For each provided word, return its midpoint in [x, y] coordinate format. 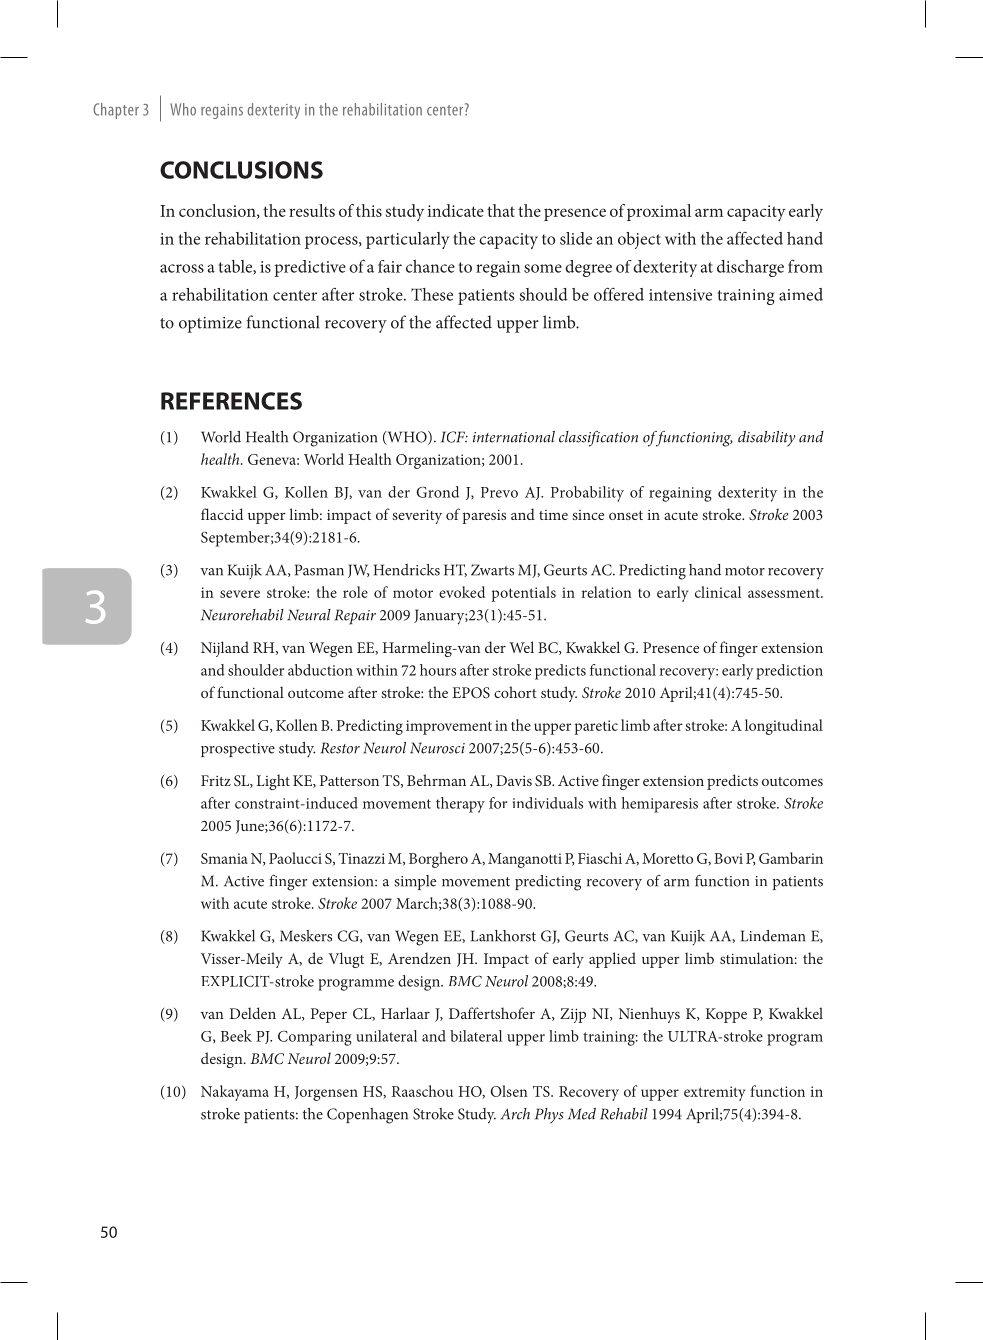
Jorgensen [326, 1093]
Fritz [216, 780]
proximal [659, 212]
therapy [460, 805]
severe [240, 594]
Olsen [509, 1091]
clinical [718, 592]
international [514, 437]
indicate [456, 210]
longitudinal [784, 727]
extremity [715, 1093]
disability [766, 439]
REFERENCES [231, 401]
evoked [462, 592]
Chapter [116, 111]
